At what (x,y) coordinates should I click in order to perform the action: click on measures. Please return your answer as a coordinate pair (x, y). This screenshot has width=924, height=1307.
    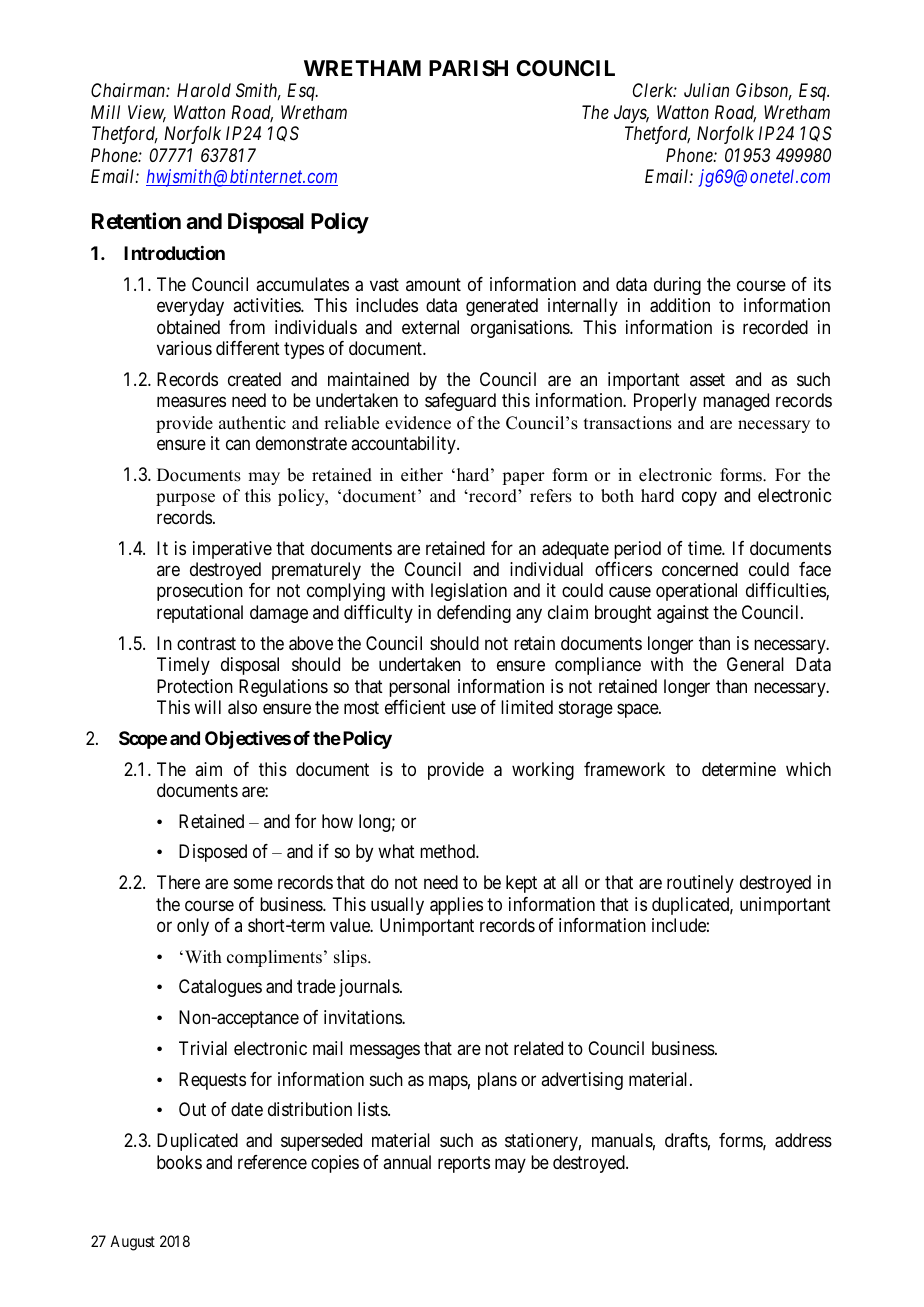
    Looking at the image, I should click on (191, 402).
